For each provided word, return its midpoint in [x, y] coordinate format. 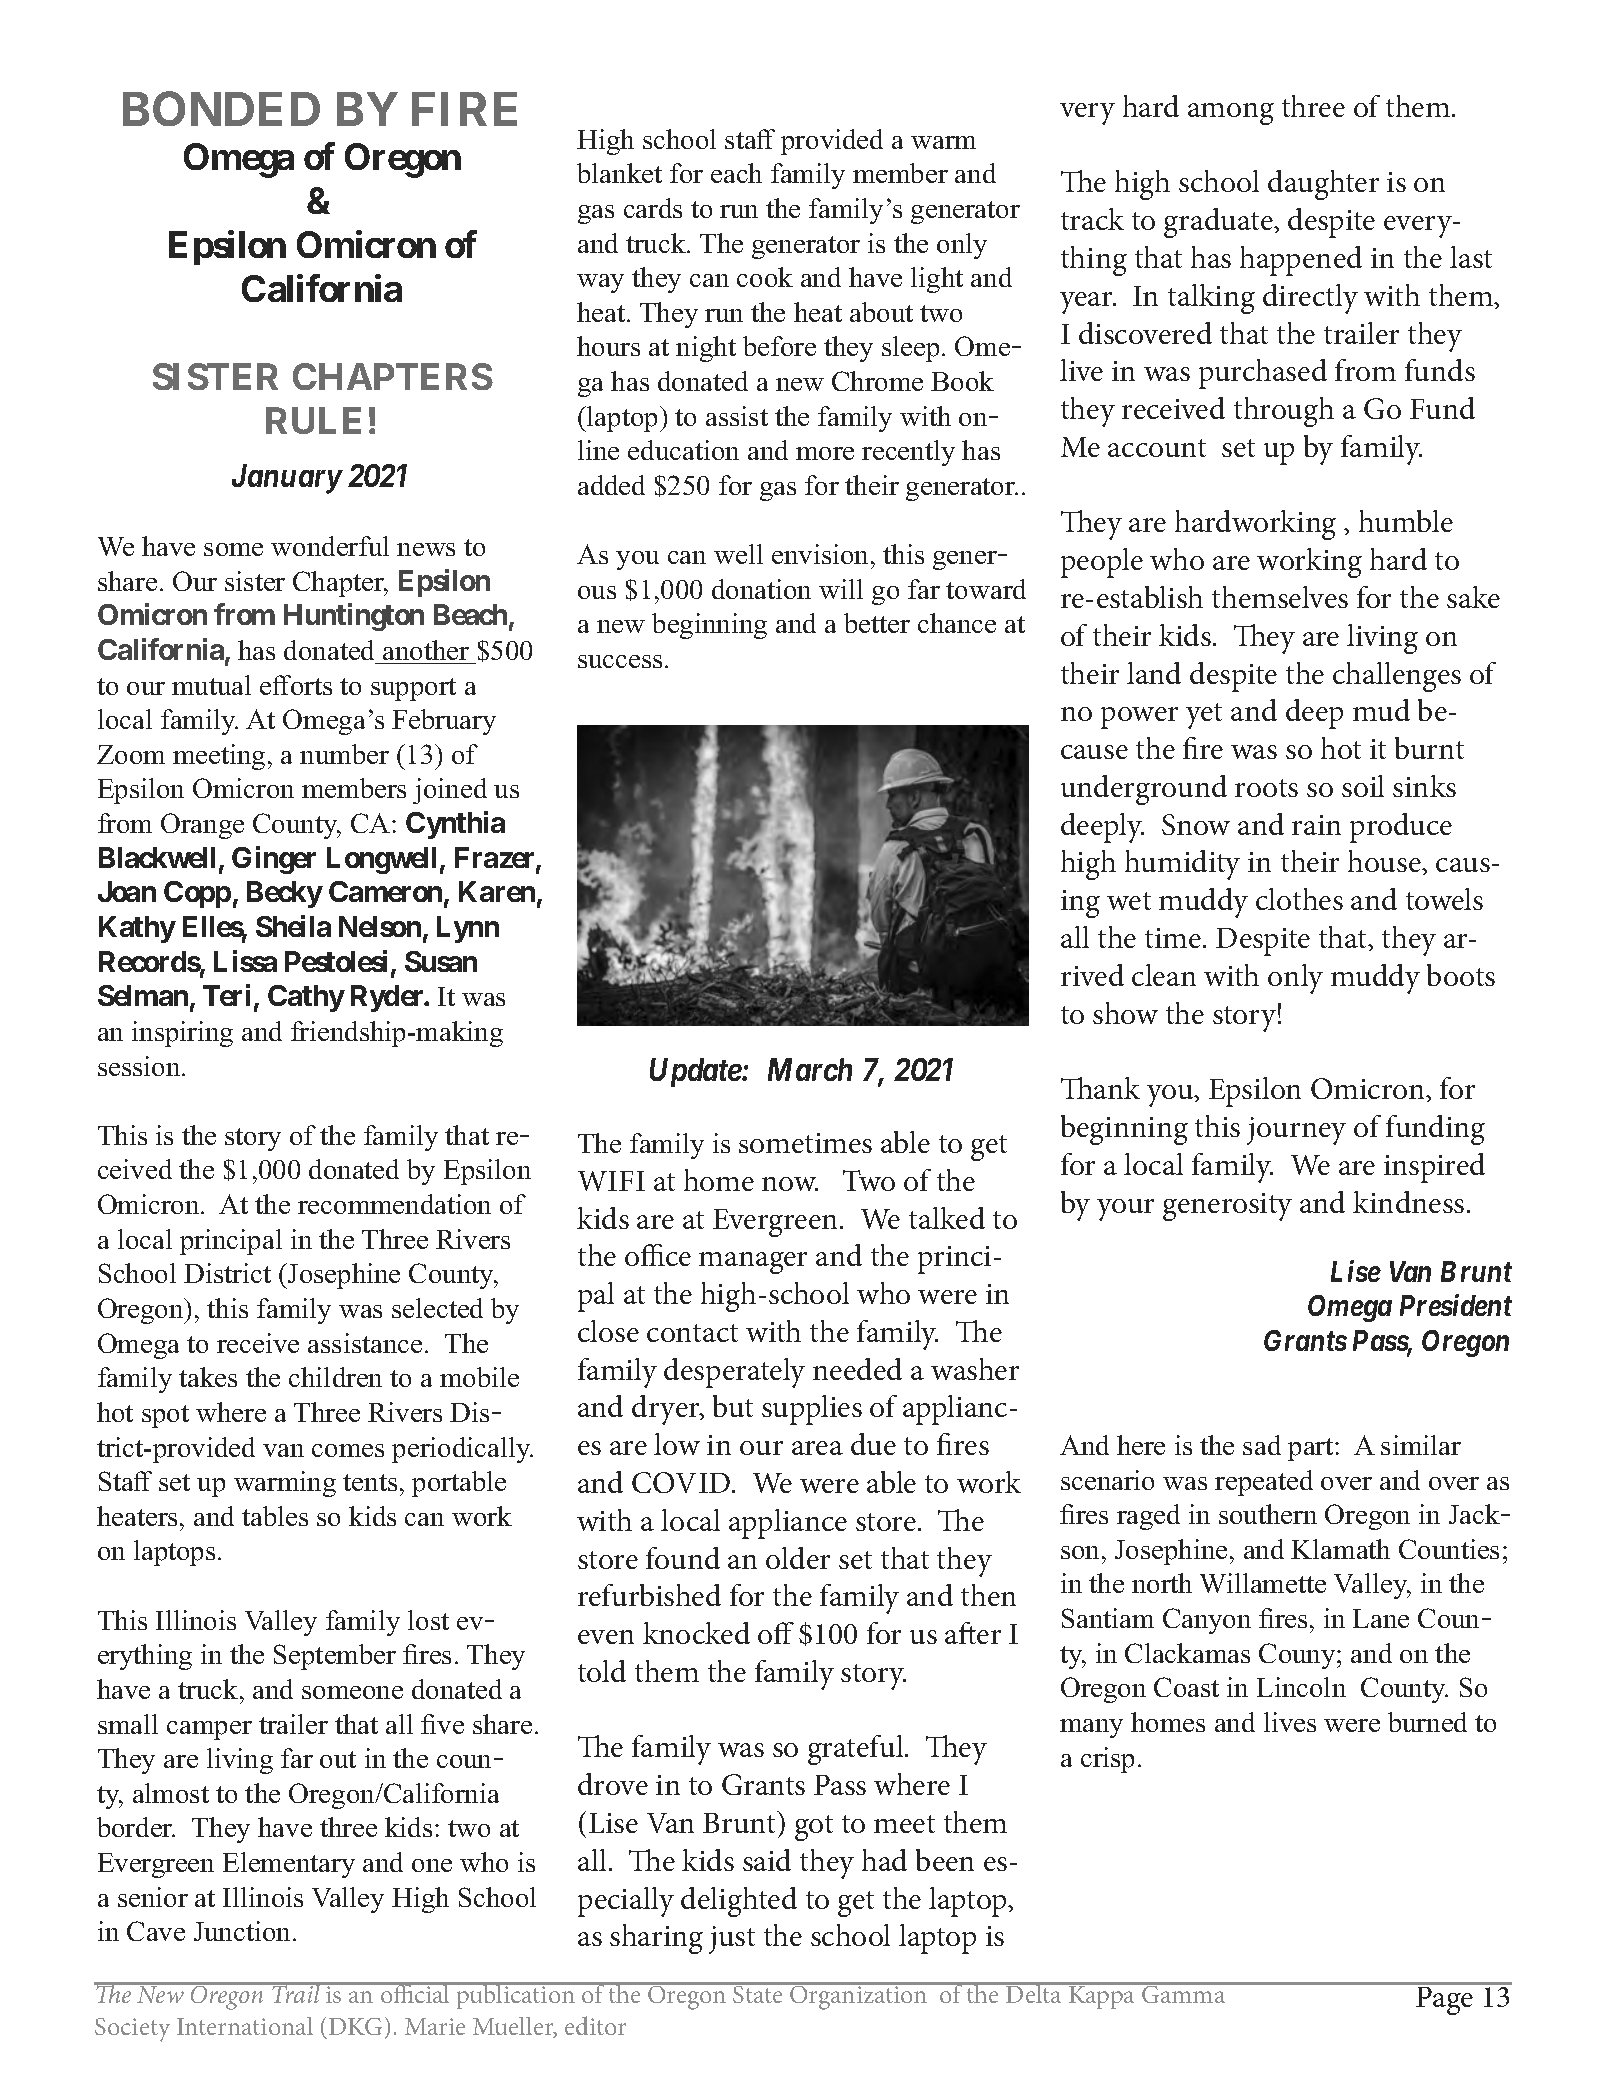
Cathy [306, 998]
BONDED [221, 108]
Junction [242, 1931]
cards [653, 208]
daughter [1323, 185]
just [732, 1940]
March [810, 1069]
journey [1296, 1131]
